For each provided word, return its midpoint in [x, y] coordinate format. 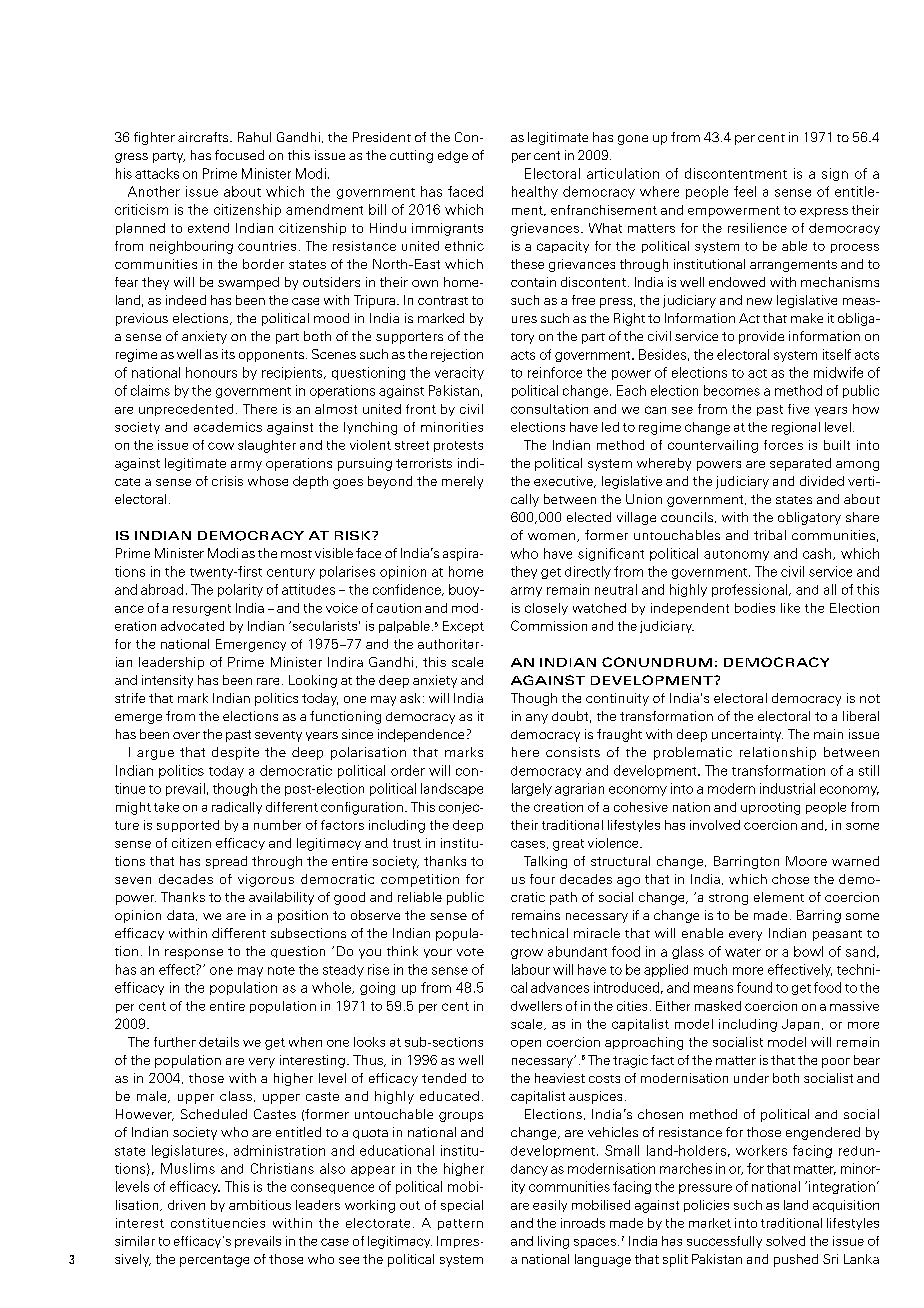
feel [745, 191]
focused [239, 155]
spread [226, 862]
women [551, 536]
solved [785, 1241]
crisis [227, 481]
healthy [535, 192]
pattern [460, 1224]
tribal [770, 535]
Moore [806, 861]
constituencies [218, 1223]
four [542, 879]
